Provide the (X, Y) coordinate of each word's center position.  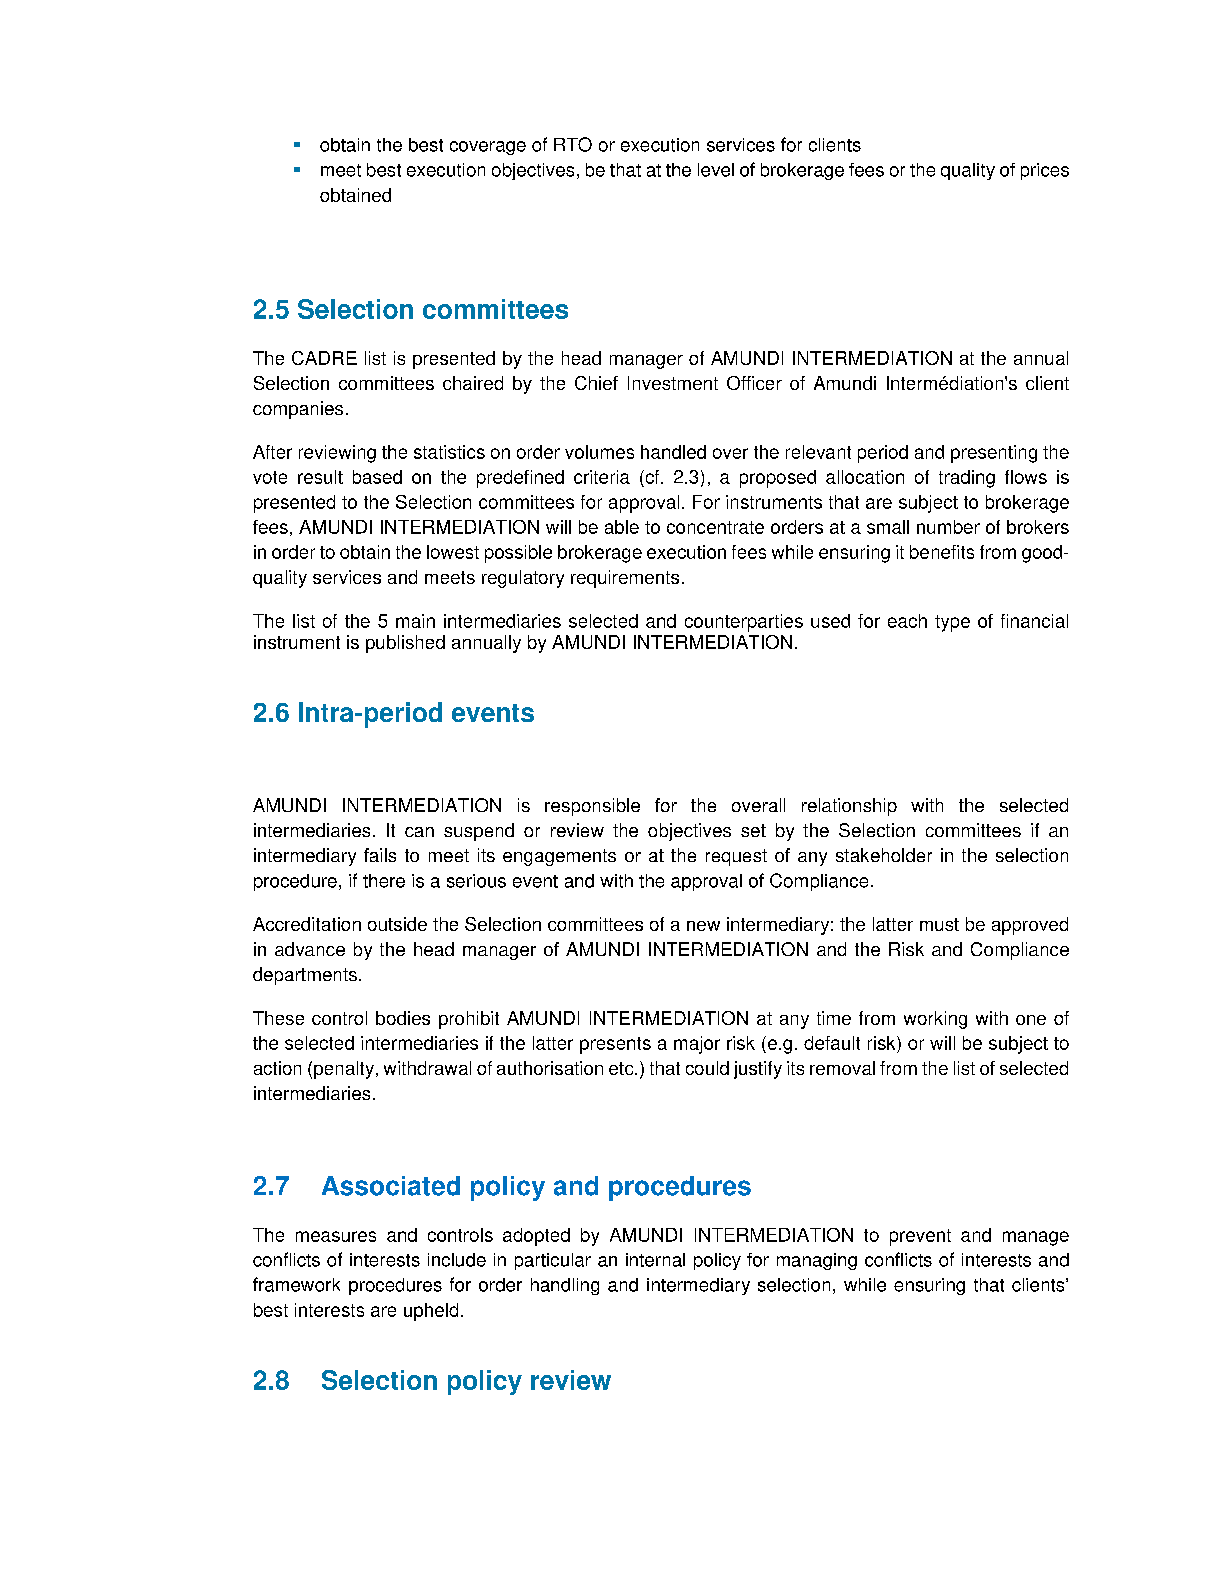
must (939, 924)
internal (655, 1260)
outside (397, 924)
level (716, 170)
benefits (942, 552)
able (622, 527)
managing (817, 1261)
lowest (453, 552)
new (703, 926)
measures (336, 1236)
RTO (573, 144)
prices (1045, 171)
